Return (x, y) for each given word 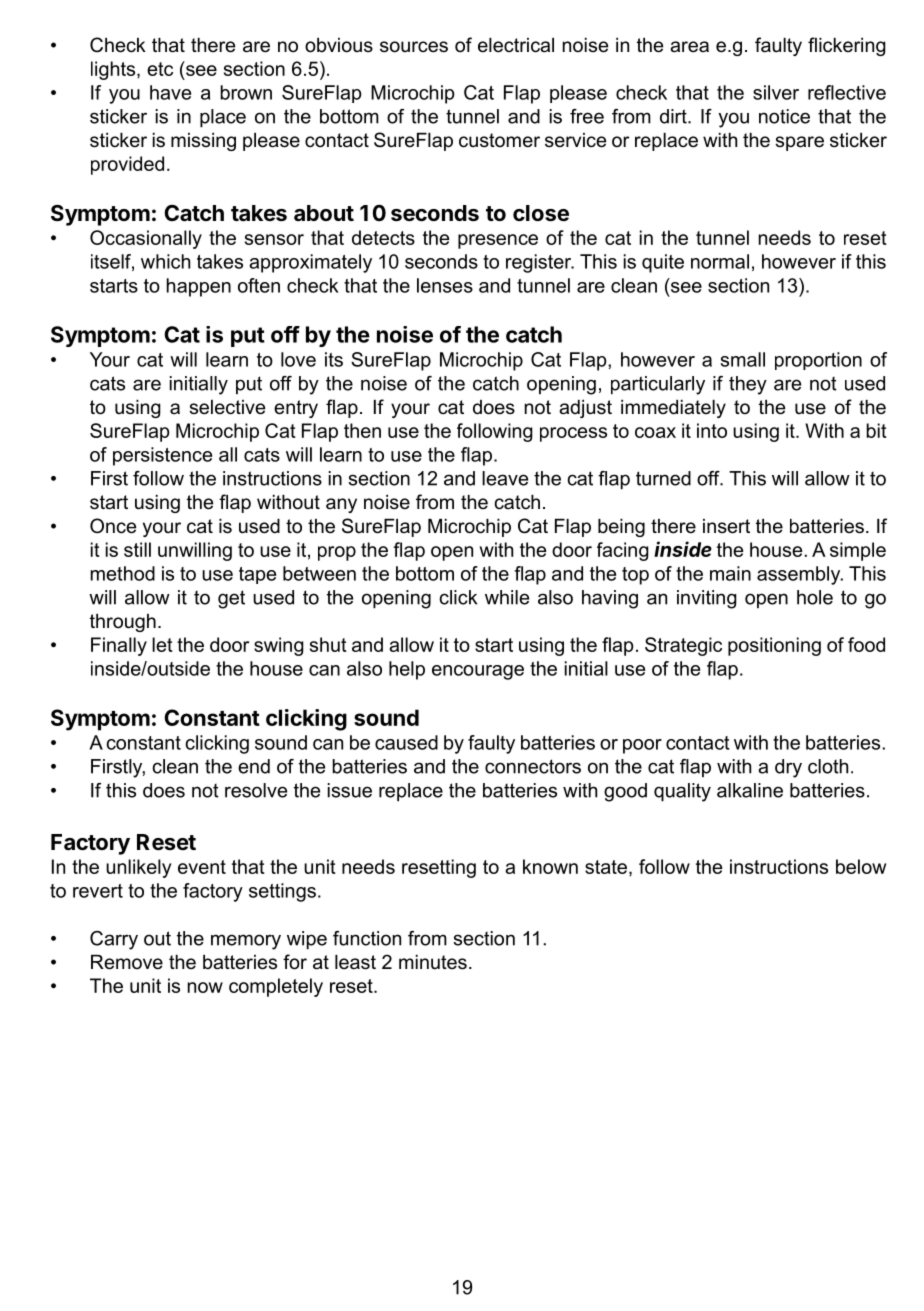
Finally (119, 646)
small (743, 359)
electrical (516, 45)
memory (246, 942)
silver (776, 92)
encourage (478, 672)
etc (160, 69)
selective (227, 407)
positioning (774, 646)
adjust (585, 409)
